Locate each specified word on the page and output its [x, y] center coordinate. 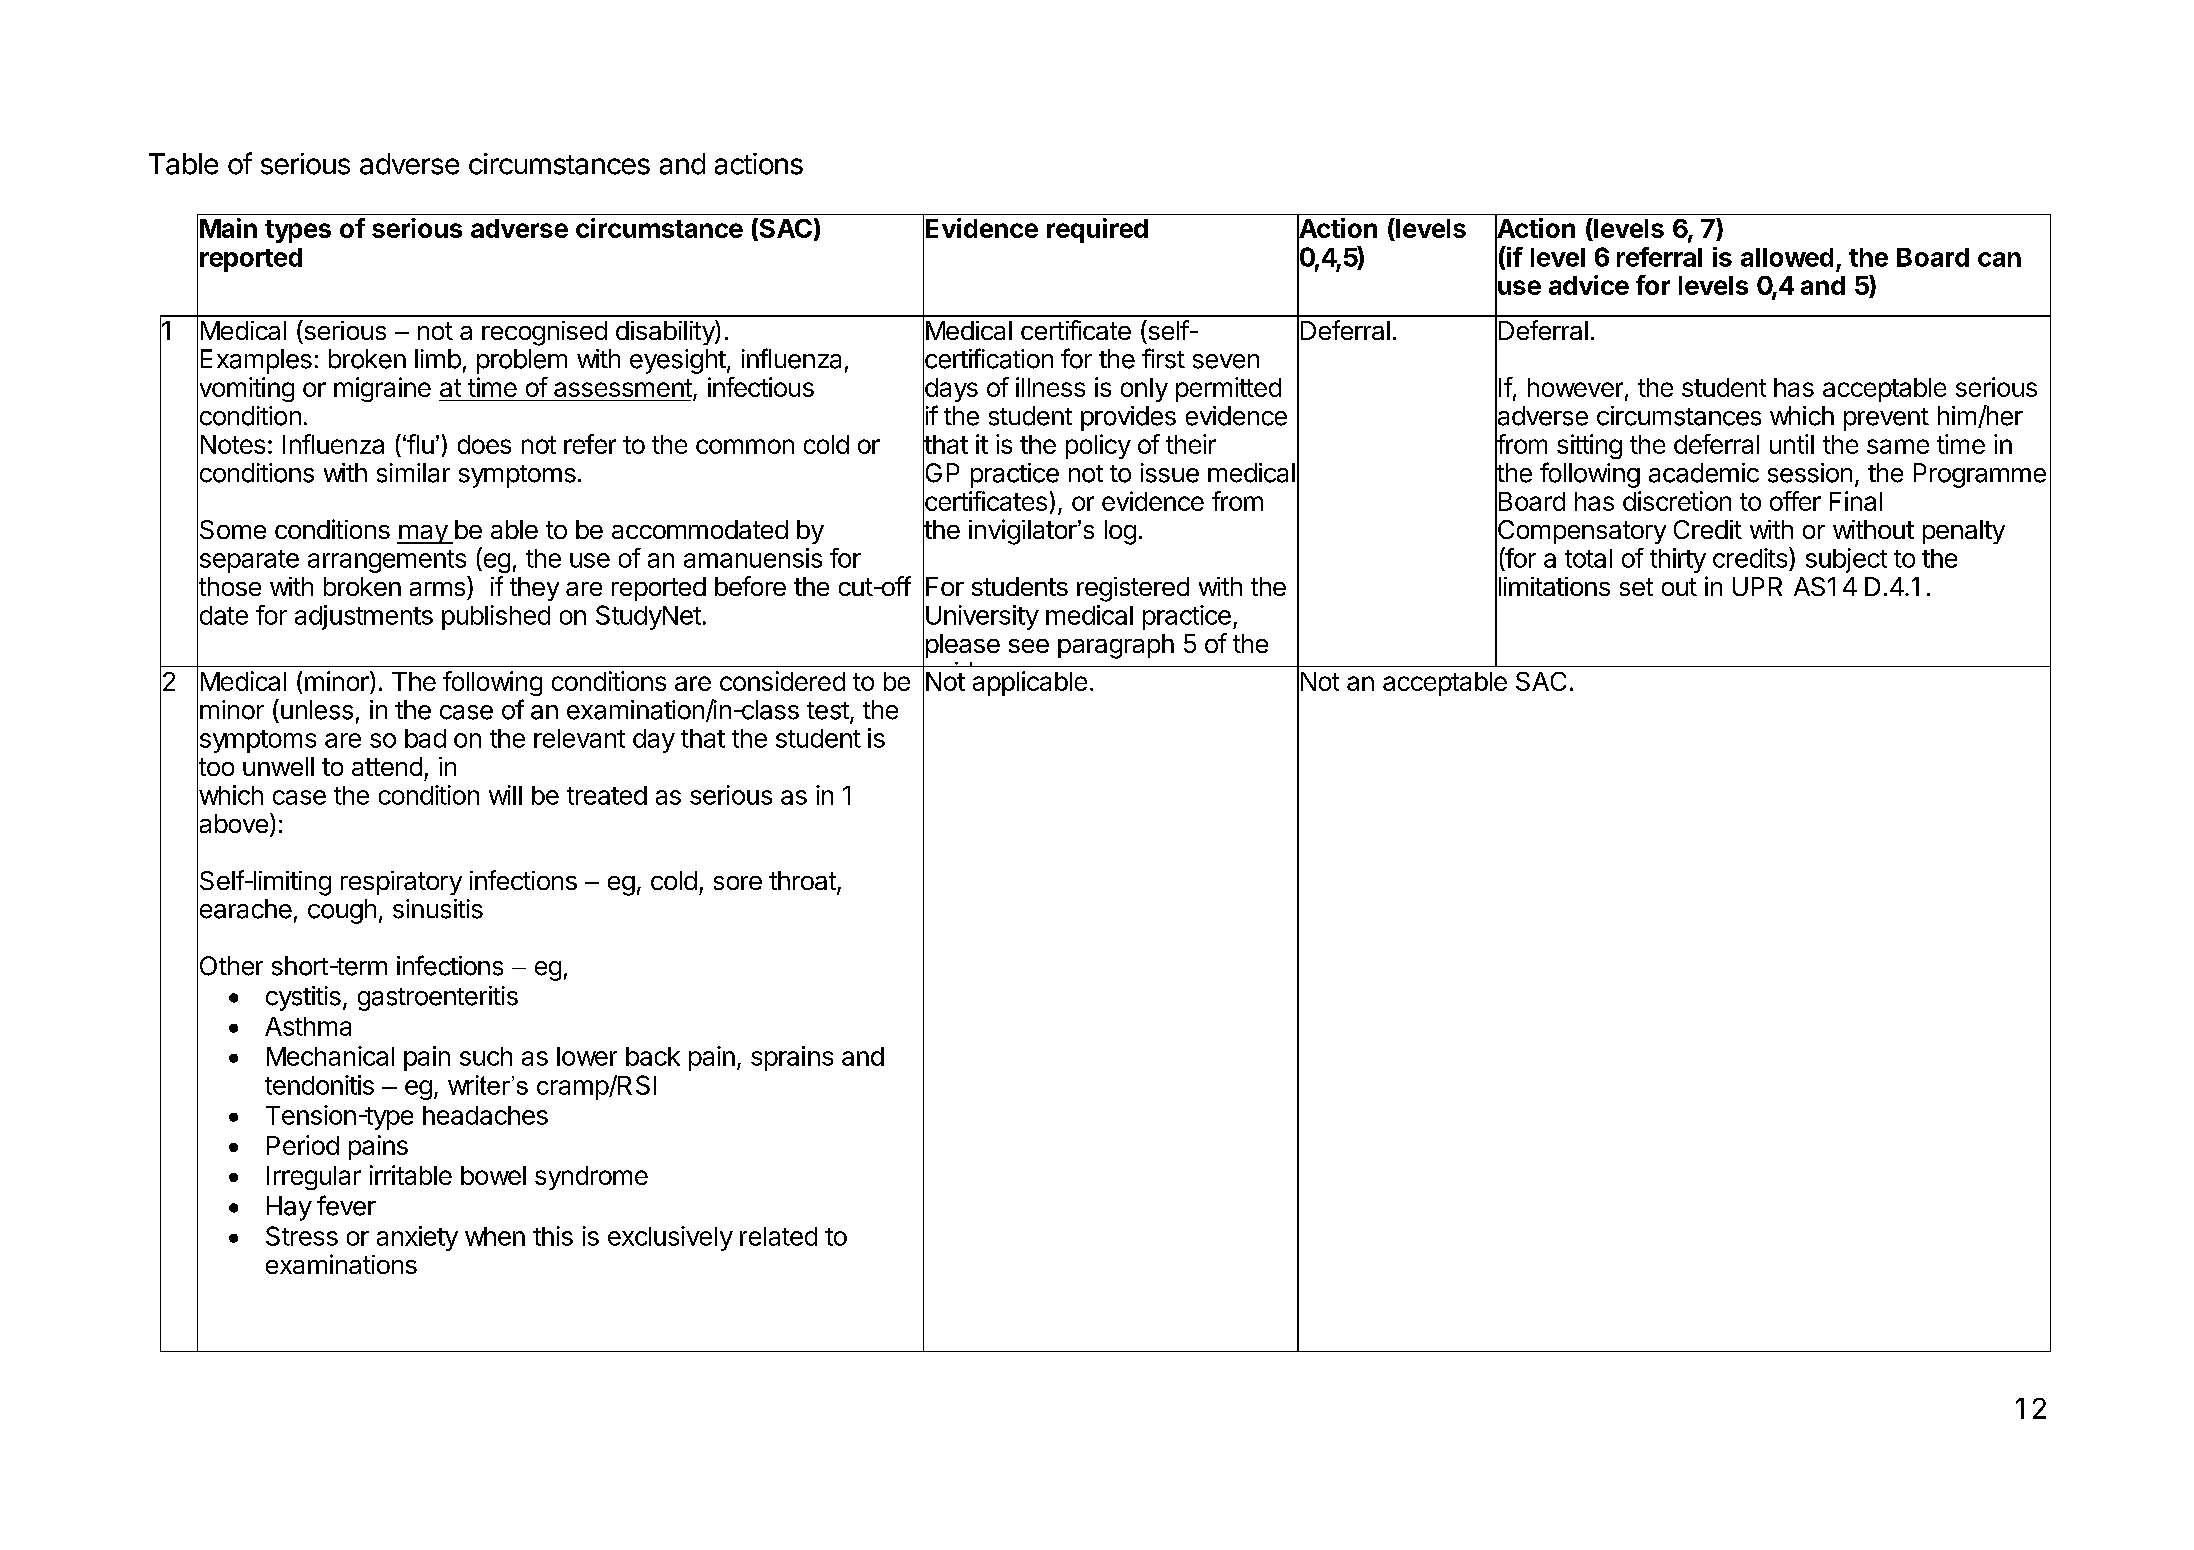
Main [228, 228]
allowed [1787, 257]
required [1097, 230]
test [828, 711]
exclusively [670, 1238]
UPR [1757, 586]
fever [346, 1205]
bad [425, 738]
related [778, 1236]
